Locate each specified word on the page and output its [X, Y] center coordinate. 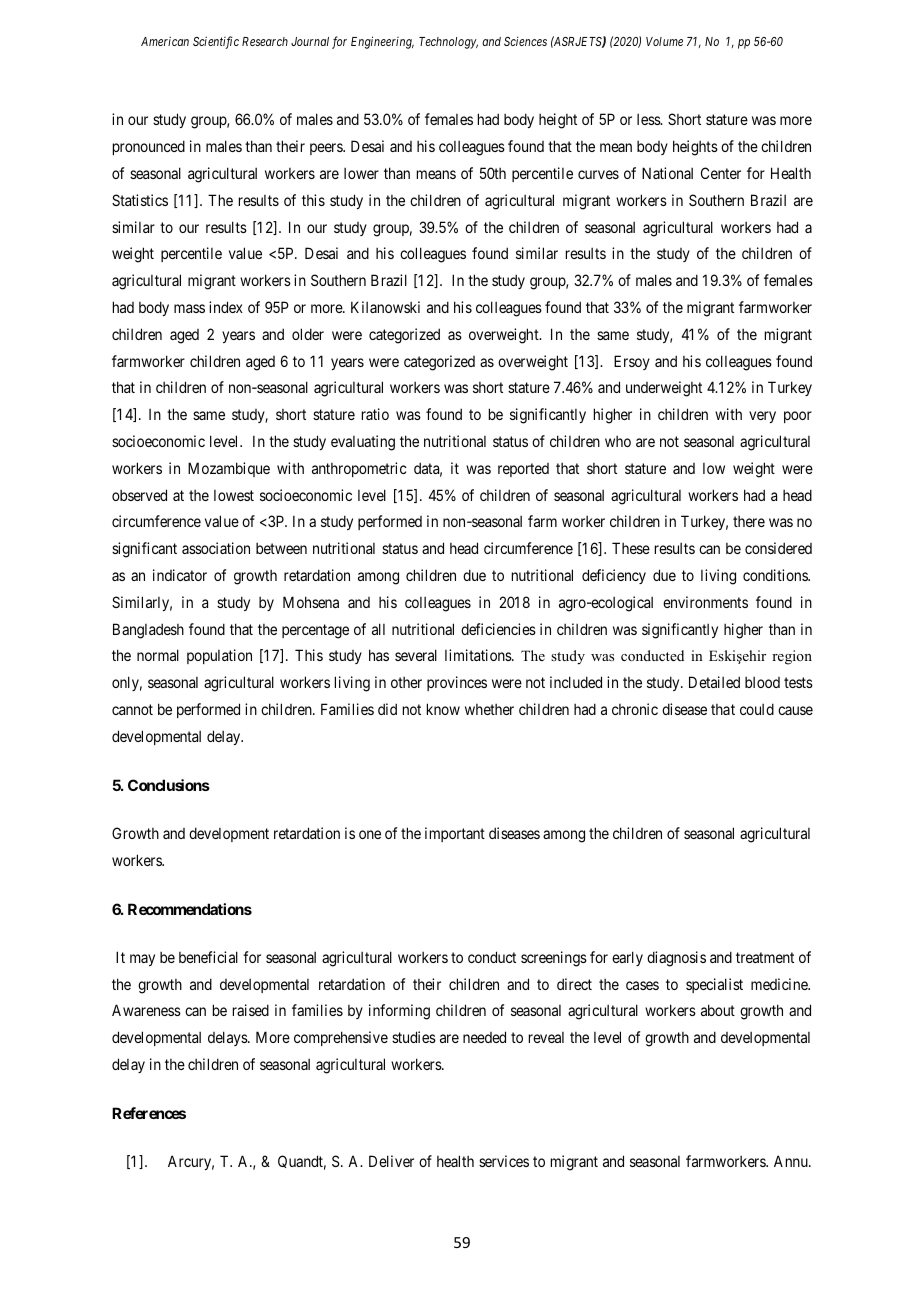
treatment [765, 957]
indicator [180, 575]
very [762, 417]
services [504, 1161]
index [226, 307]
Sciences [525, 41]
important [455, 834]
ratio [375, 414]
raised [251, 1010]
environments [705, 602]
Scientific [216, 42]
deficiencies [498, 629]
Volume [664, 41]
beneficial [208, 957]
